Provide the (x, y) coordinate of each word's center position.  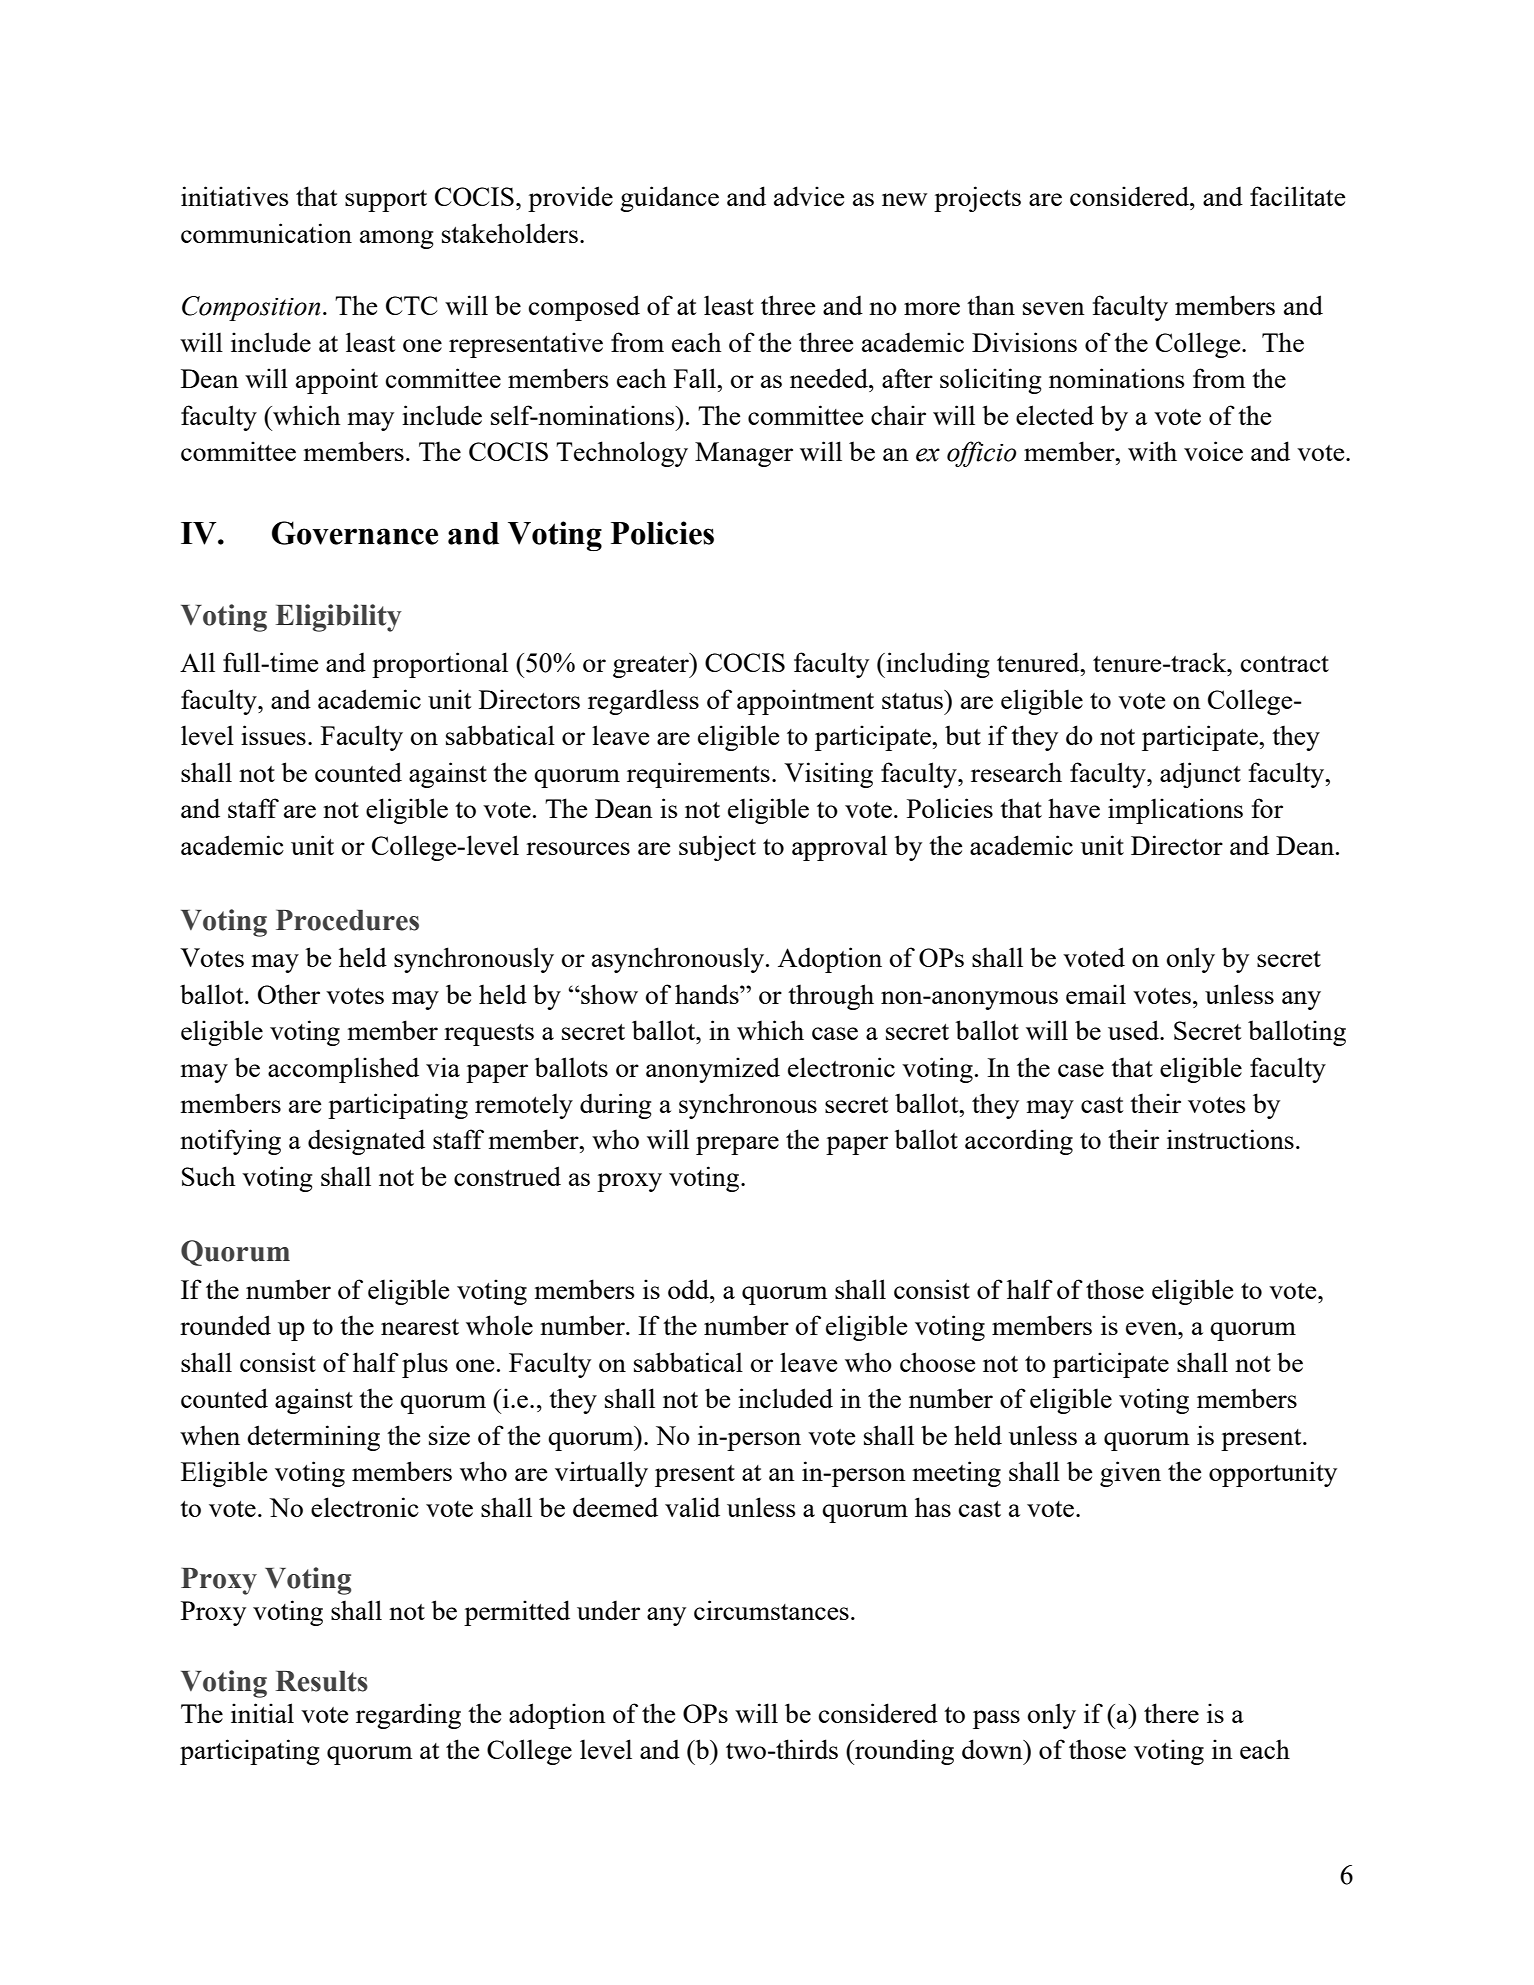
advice (809, 196)
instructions (1230, 1139)
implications (1175, 811)
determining (313, 1438)
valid (692, 1507)
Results (322, 1681)
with (1152, 451)
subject (717, 848)
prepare (737, 1145)
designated (366, 1142)
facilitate (1297, 196)
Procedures (347, 920)
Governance (355, 533)
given (1130, 1474)
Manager (744, 454)
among (397, 239)
